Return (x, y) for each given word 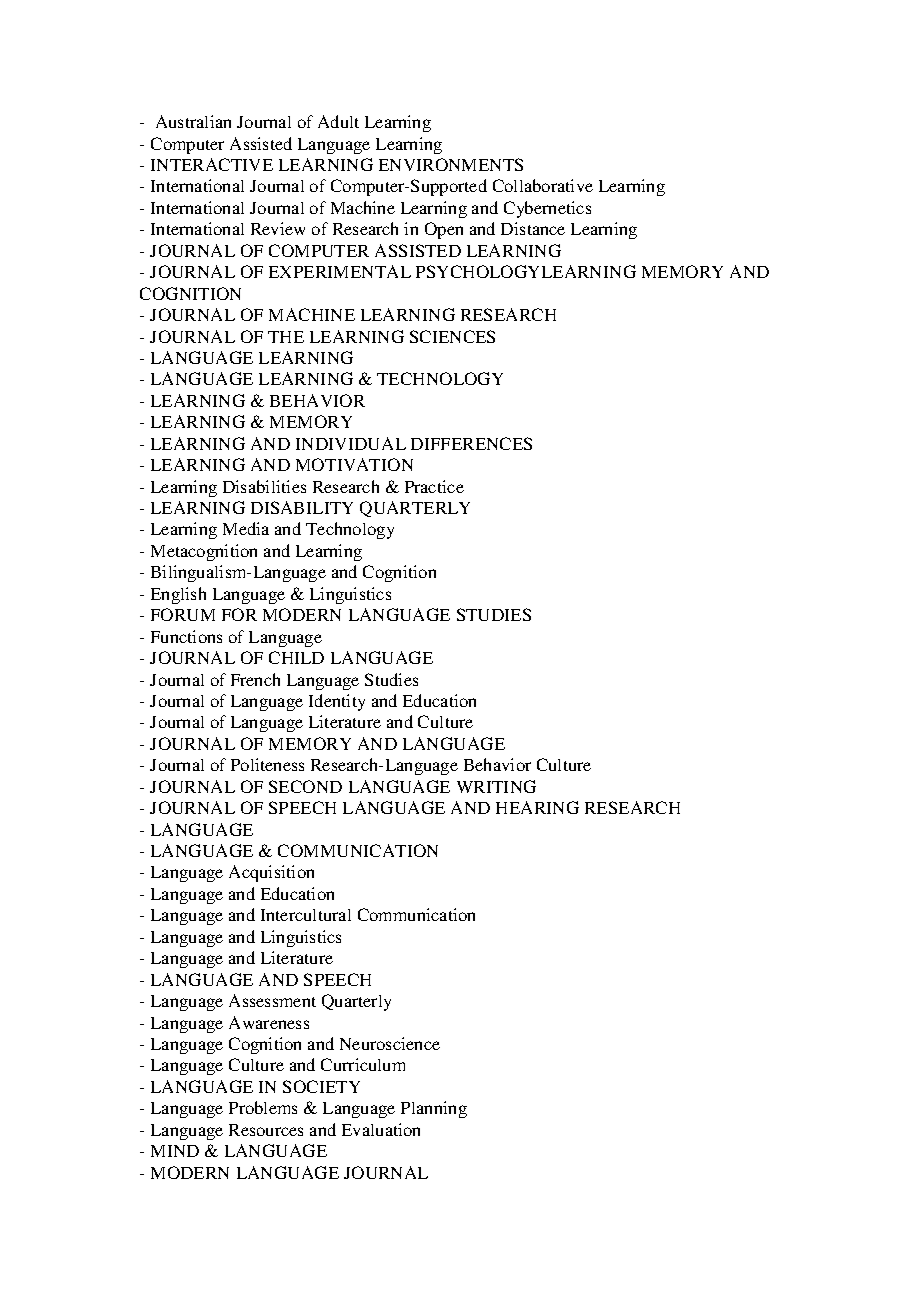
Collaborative (543, 185)
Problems (263, 1107)
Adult (338, 121)
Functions (186, 636)
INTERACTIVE (212, 164)
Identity (337, 702)
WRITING (496, 786)
